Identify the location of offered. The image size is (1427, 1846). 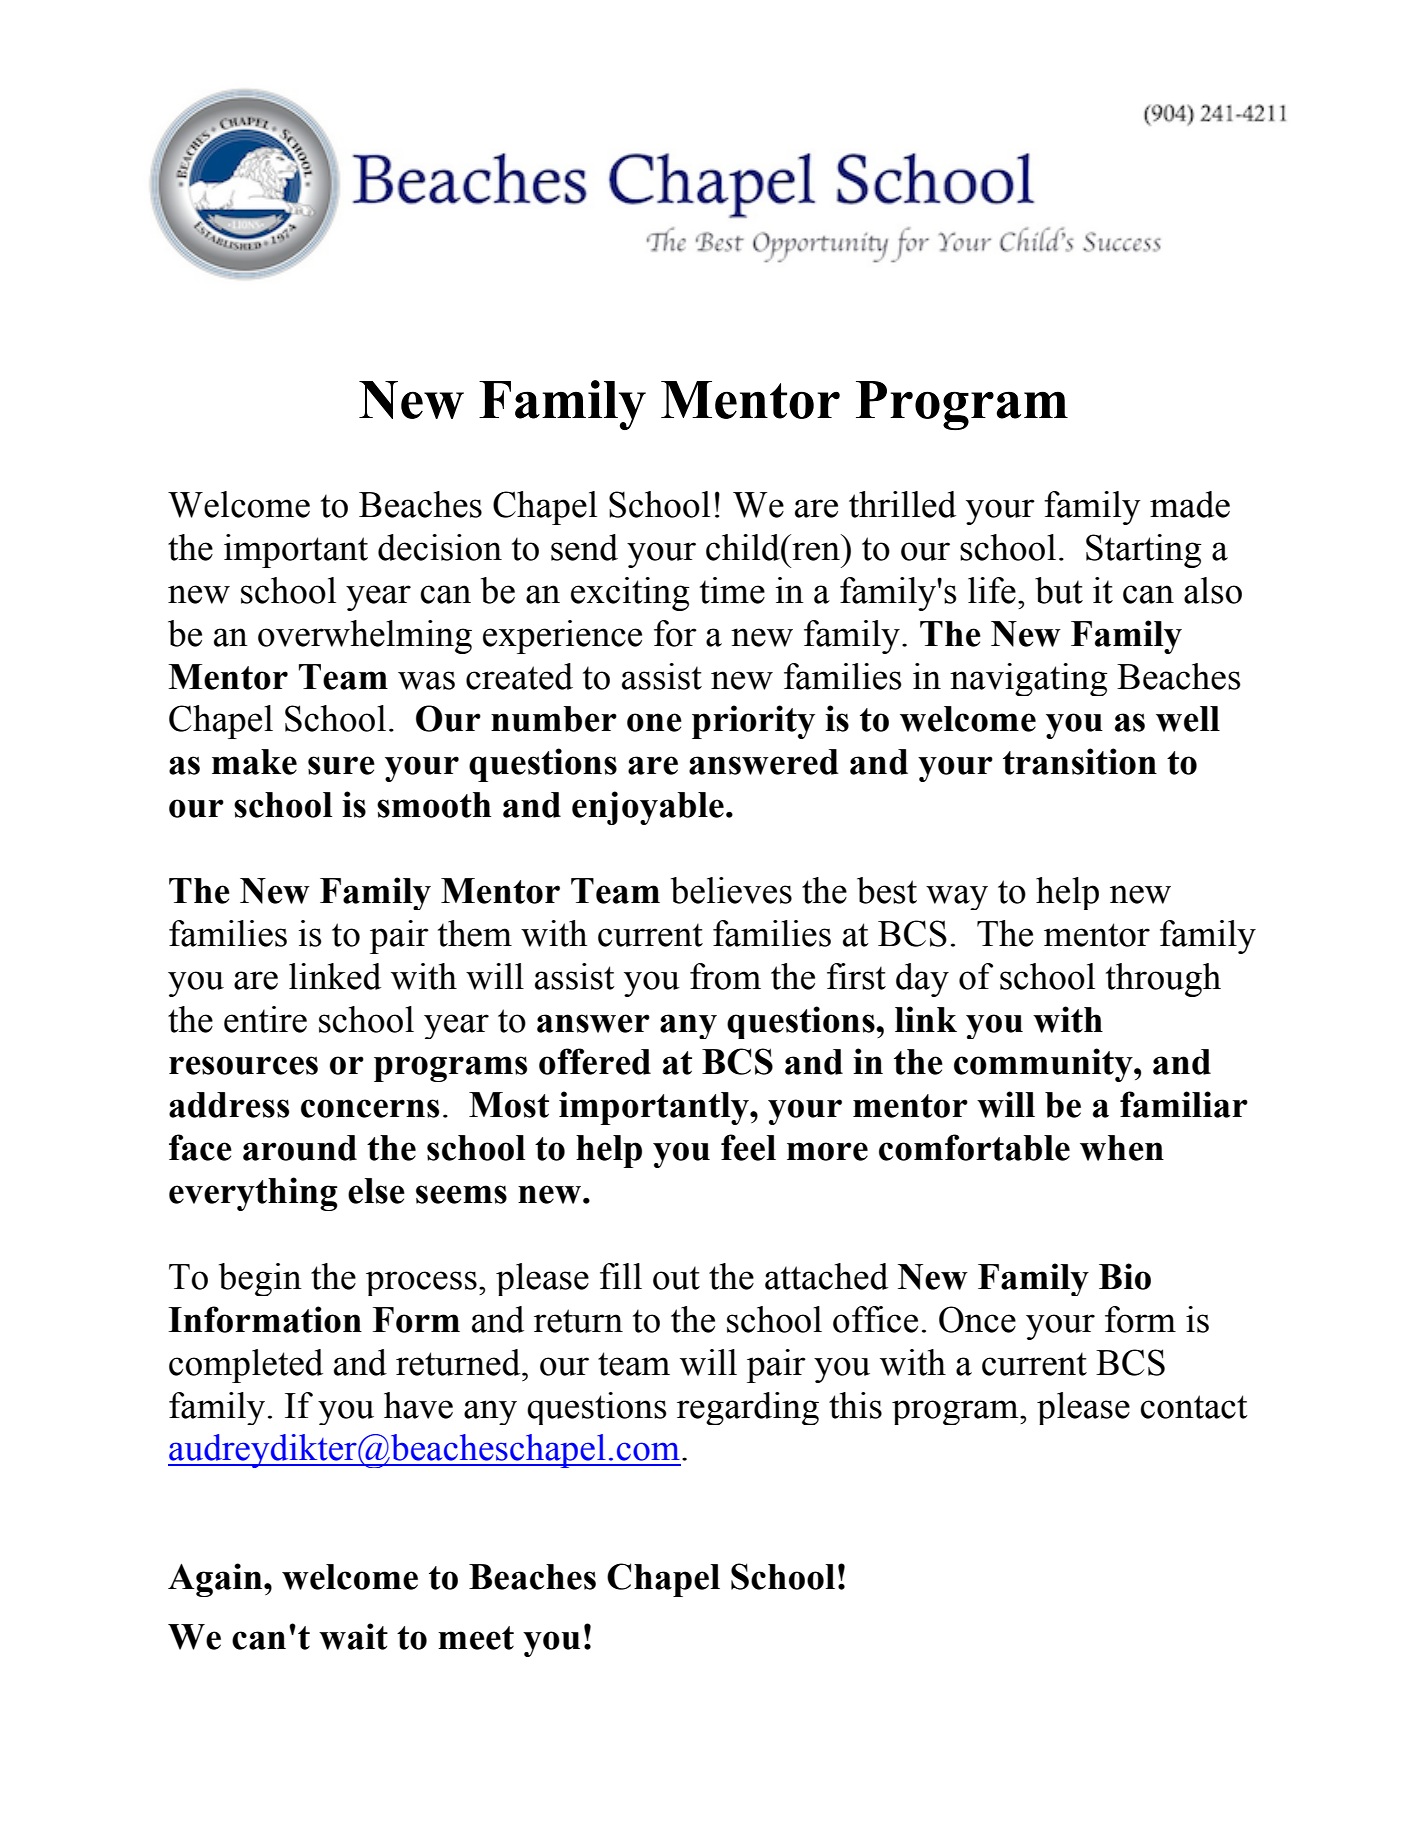
(595, 1061).
